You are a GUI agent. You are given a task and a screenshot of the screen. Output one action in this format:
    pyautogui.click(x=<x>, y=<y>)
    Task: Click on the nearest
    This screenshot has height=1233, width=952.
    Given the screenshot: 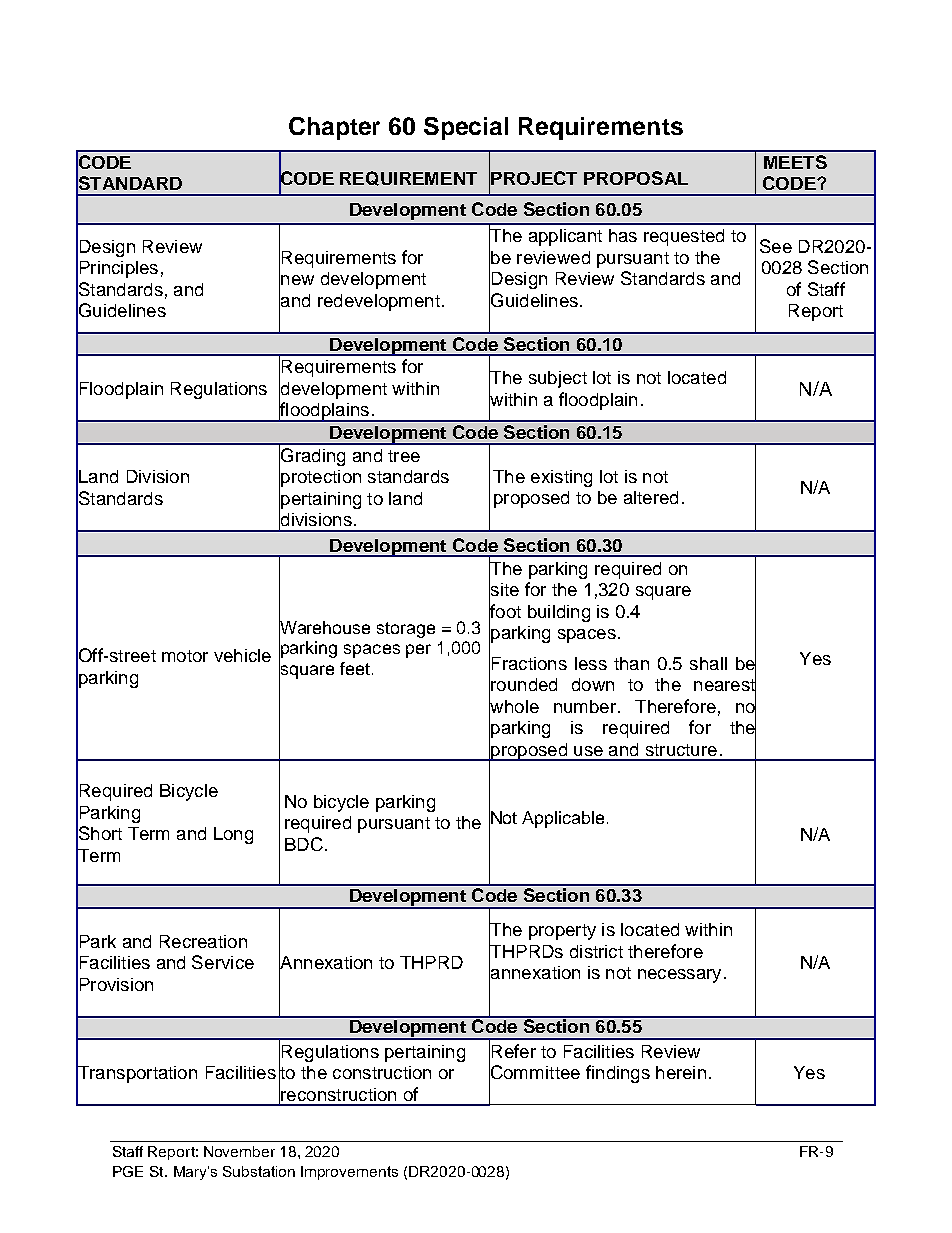 What is the action you would take?
    pyautogui.click(x=725, y=685)
